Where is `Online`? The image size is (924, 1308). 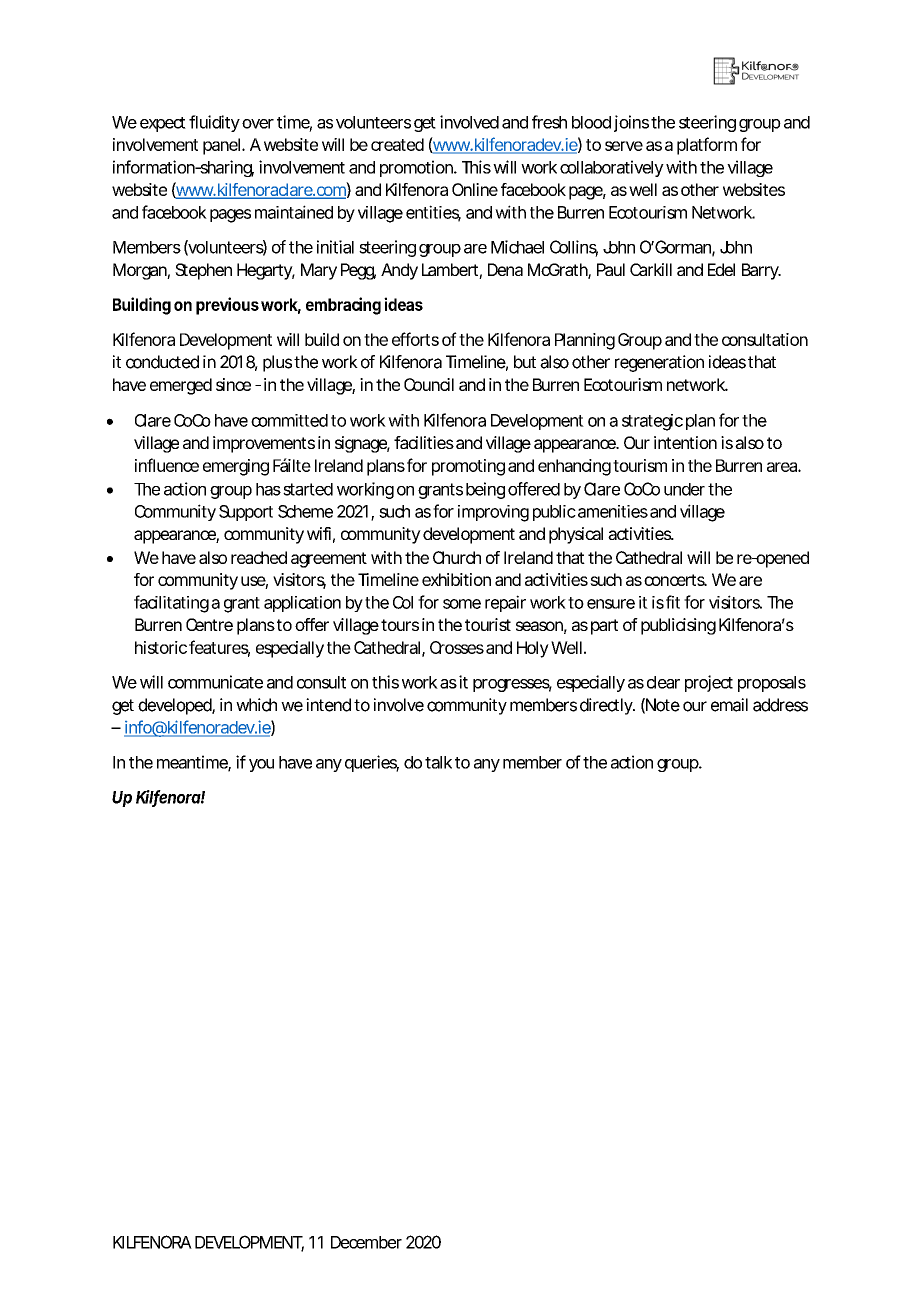
Online is located at coordinates (475, 189).
